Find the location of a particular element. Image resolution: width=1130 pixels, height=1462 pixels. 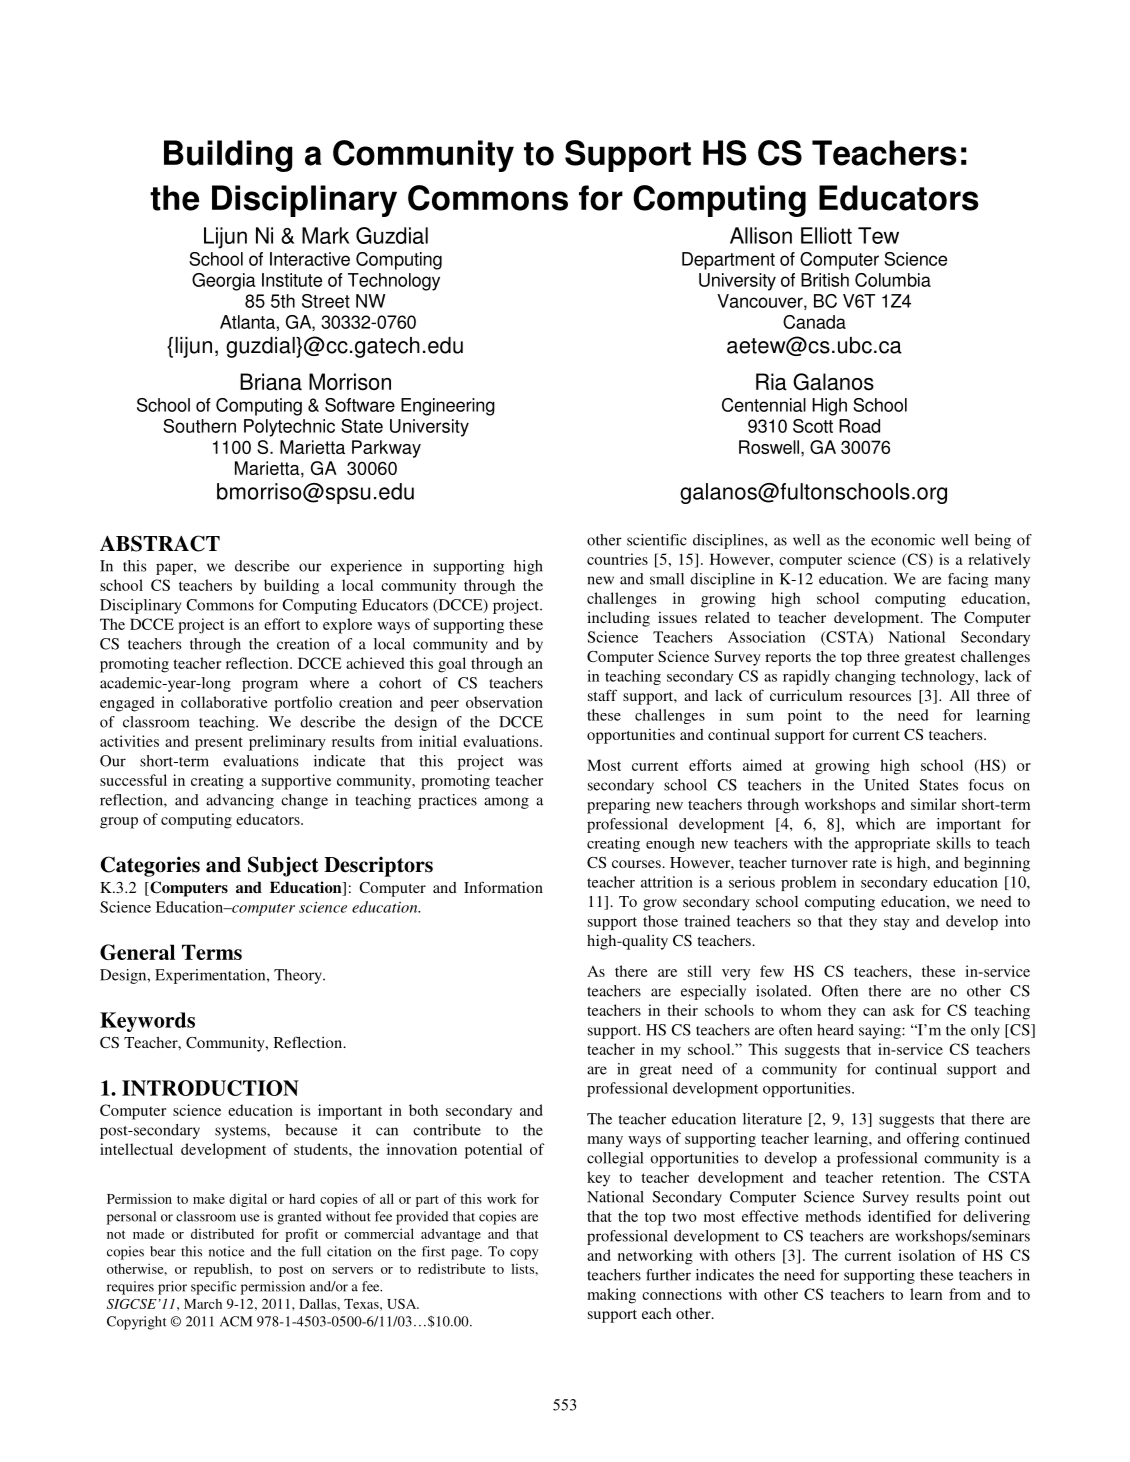

Columbia is located at coordinates (893, 280).
